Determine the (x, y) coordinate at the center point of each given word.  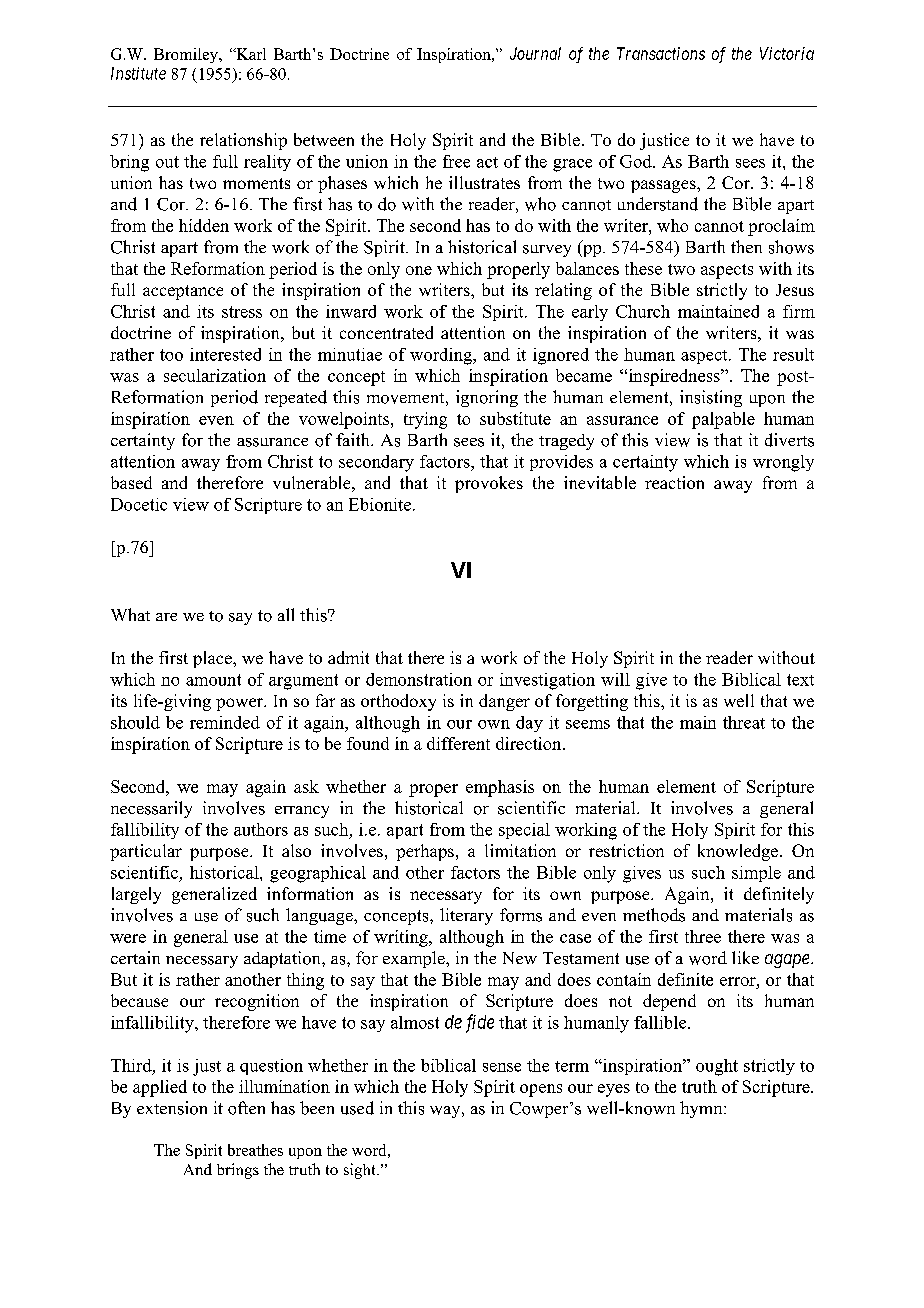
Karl (250, 54)
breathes (255, 1150)
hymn (702, 1109)
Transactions (661, 53)
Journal (535, 53)
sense (502, 1067)
